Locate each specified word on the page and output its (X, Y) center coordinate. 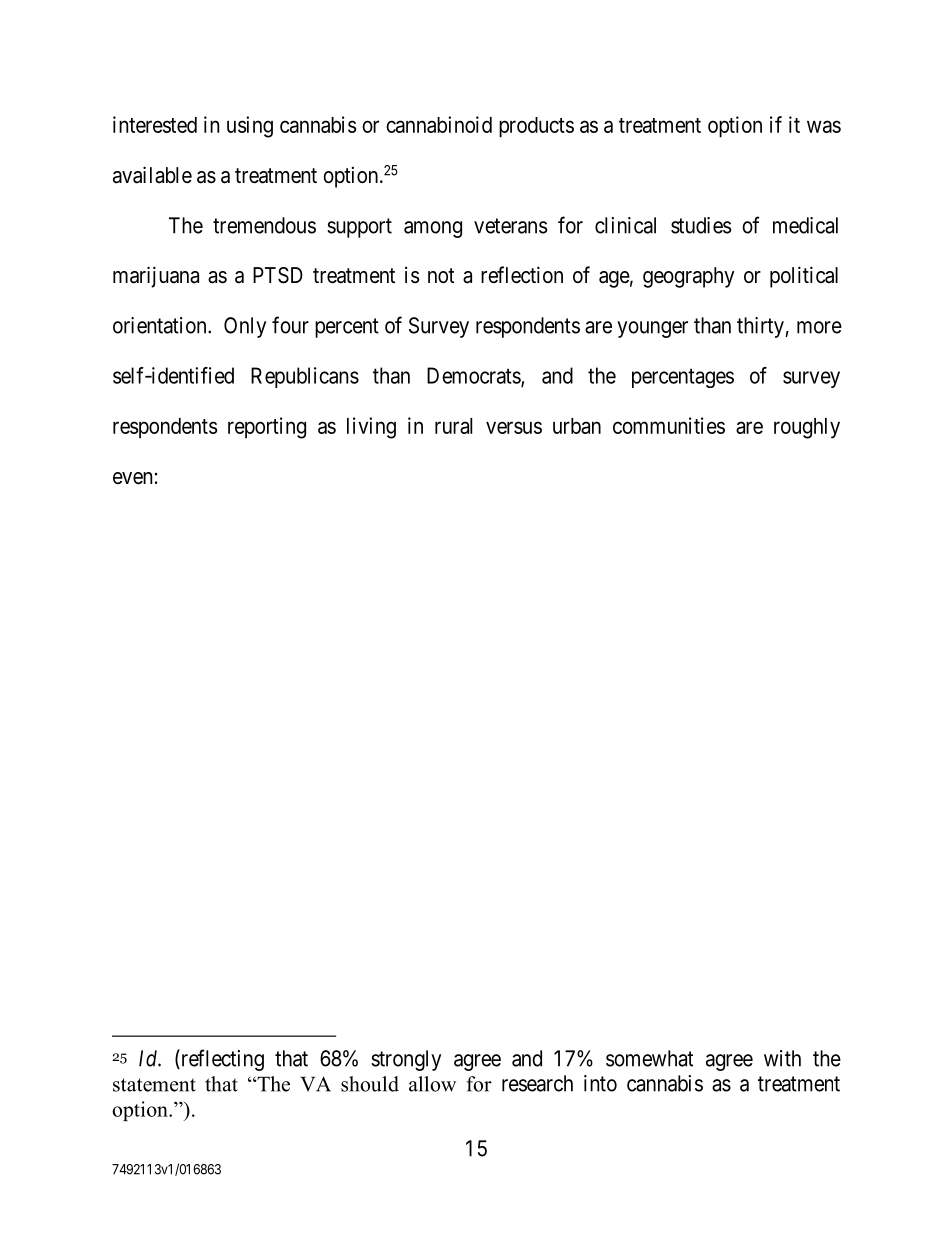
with (782, 1058)
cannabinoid (439, 124)
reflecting (221, 1060)
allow (432, 1084)
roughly (807, 428)
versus (514, 427)
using (250, 127)
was (824, 126)
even (132, 478)
